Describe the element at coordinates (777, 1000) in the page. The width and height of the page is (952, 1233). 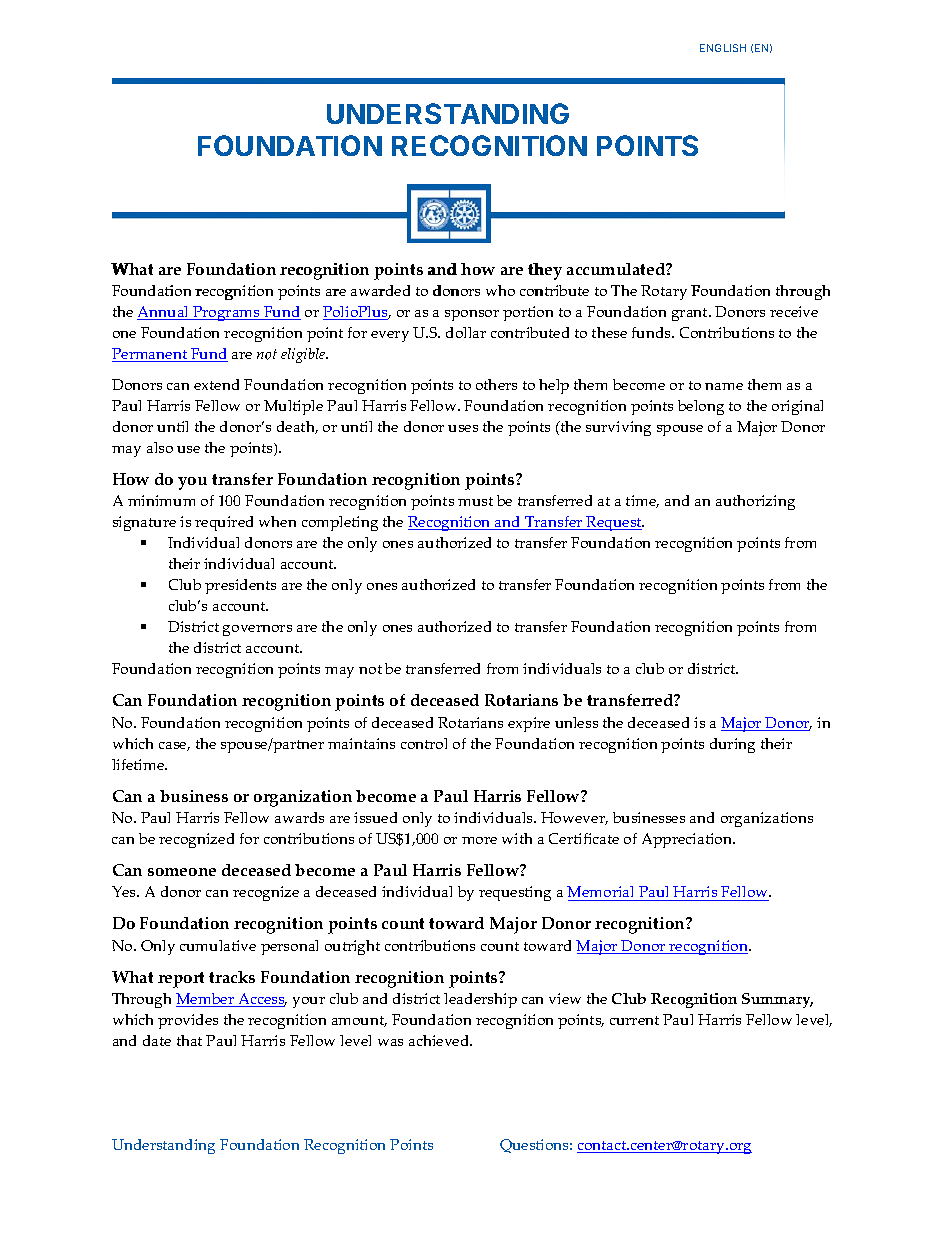
I see `Summary` at that location.
